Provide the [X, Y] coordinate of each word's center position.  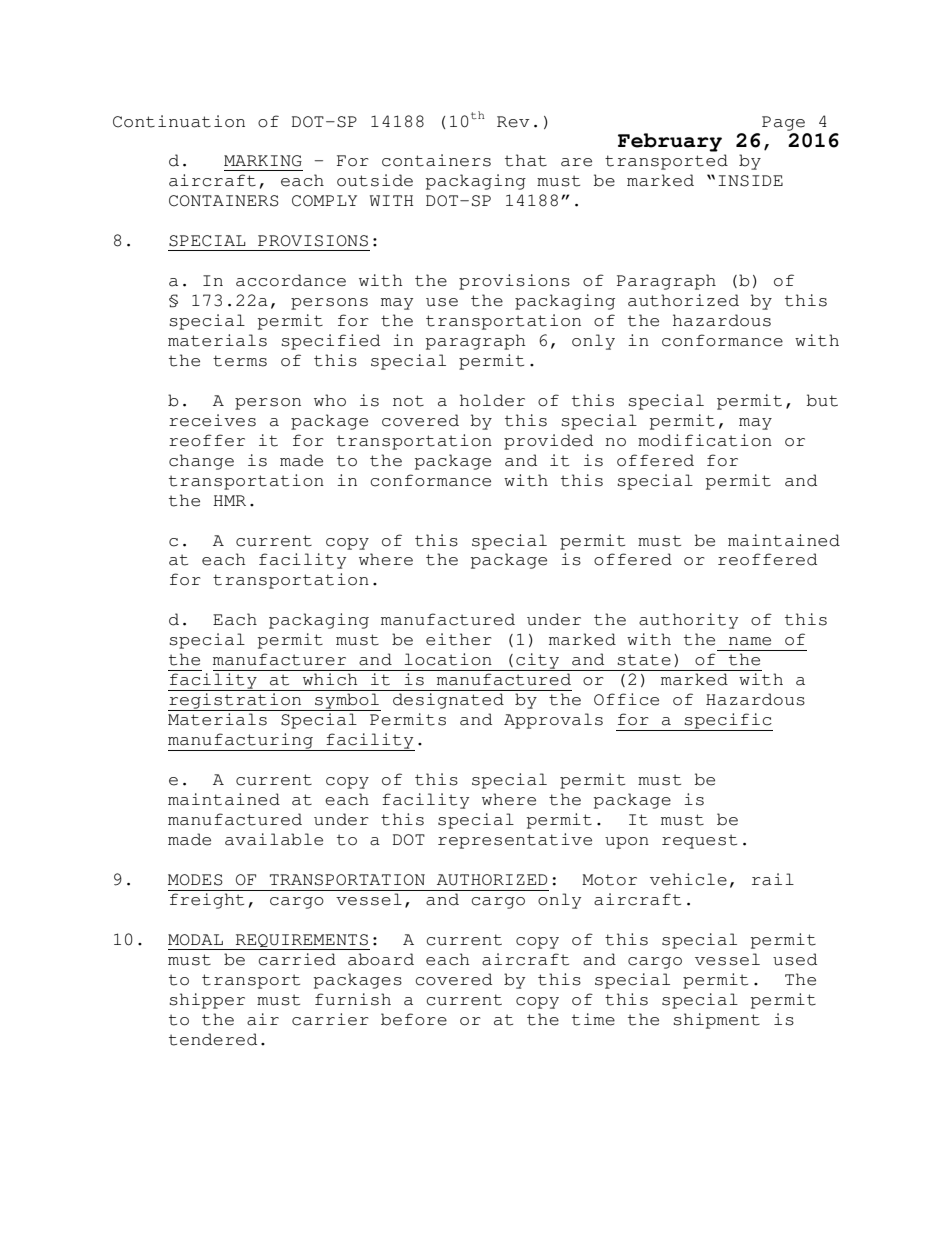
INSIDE [751, 181]
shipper [207, 1001]
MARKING [263, 161]
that [526, 160]
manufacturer [279, 659]
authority [688, 621]
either [459, 639]
